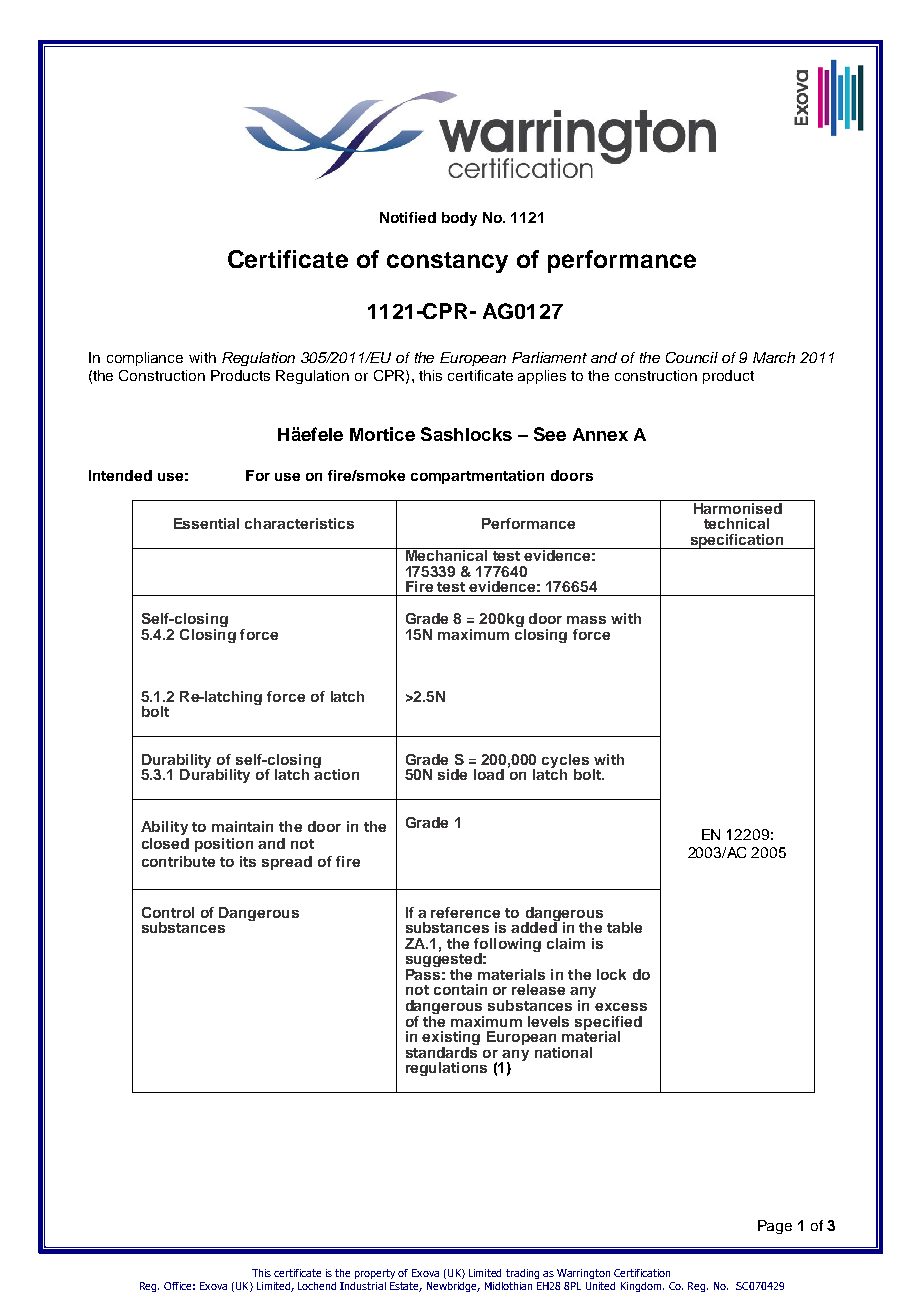  Describe the element at coordinates (452, 774) in the page. I see `side` at that location.
